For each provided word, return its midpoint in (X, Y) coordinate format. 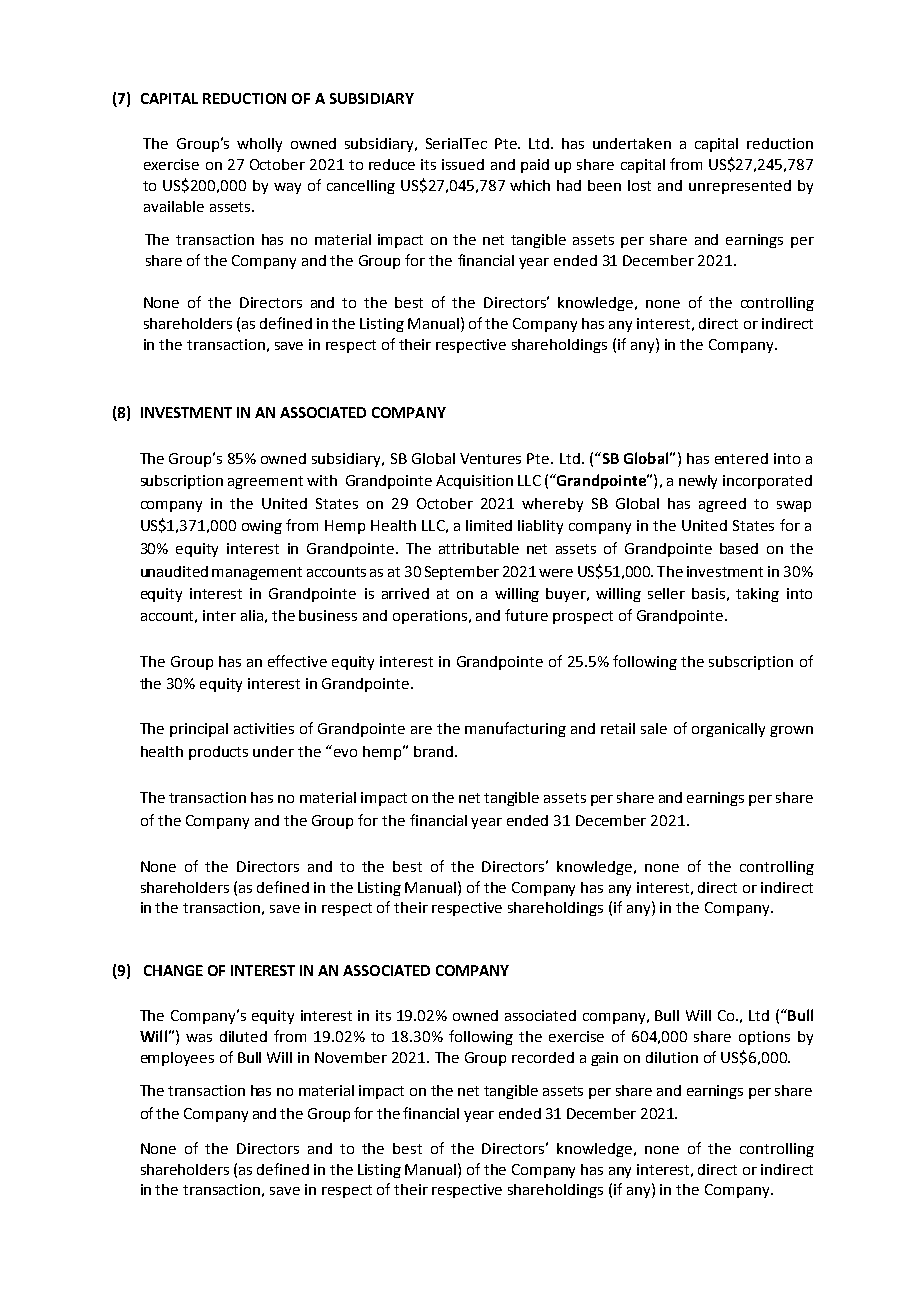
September (462, 573)
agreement (265, 482)
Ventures (490, 458)
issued (463, 164)
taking (757, 595)
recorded (543, 1057)
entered (741, 458)
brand (433, 751)
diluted (243, 1036)
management (257, 573)
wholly (259, 145)
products (218, 753)
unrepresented (740, 187)
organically (728, 730)
